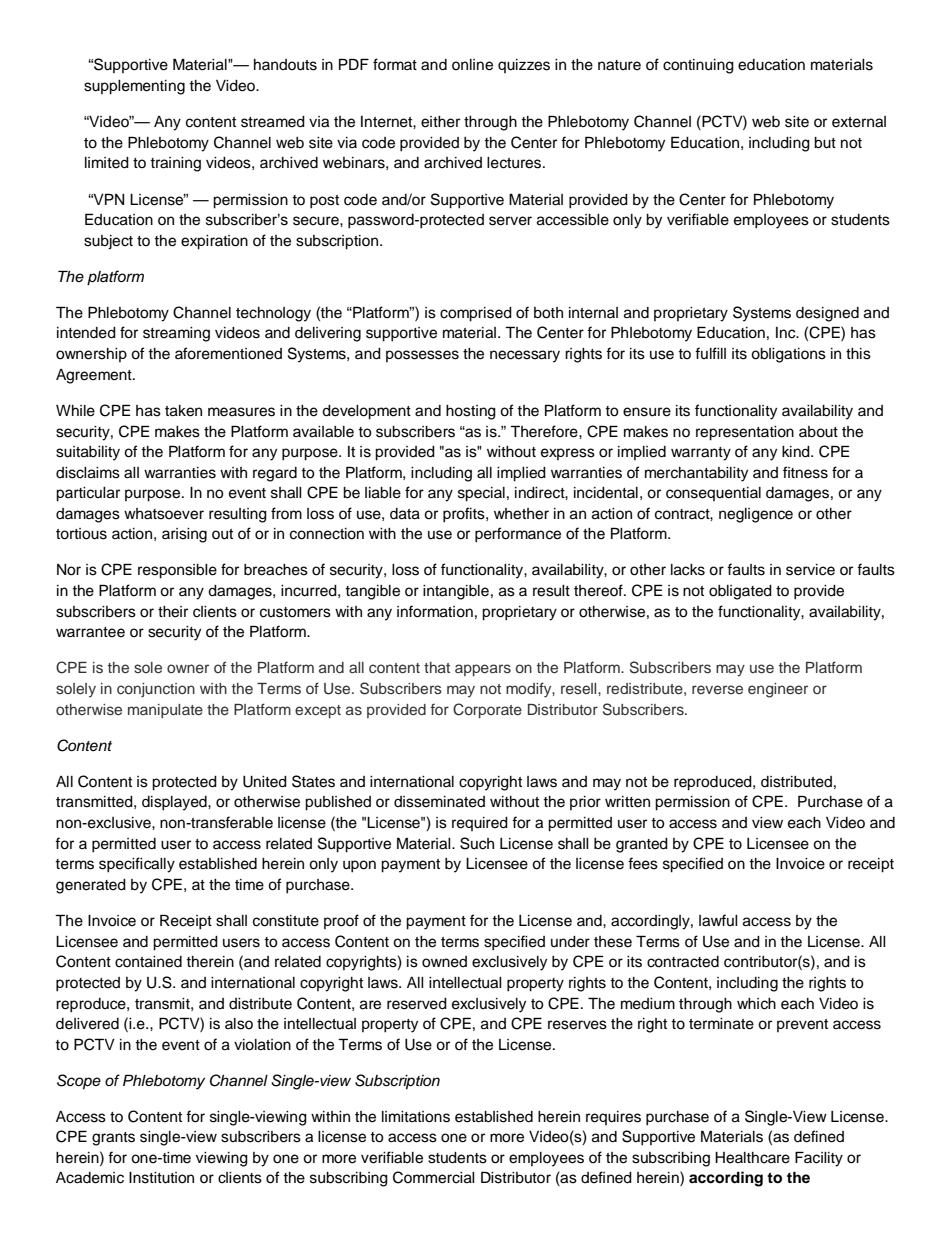 The image size is (952, 1233). I want to click on supplementing, so click(134, 87).
